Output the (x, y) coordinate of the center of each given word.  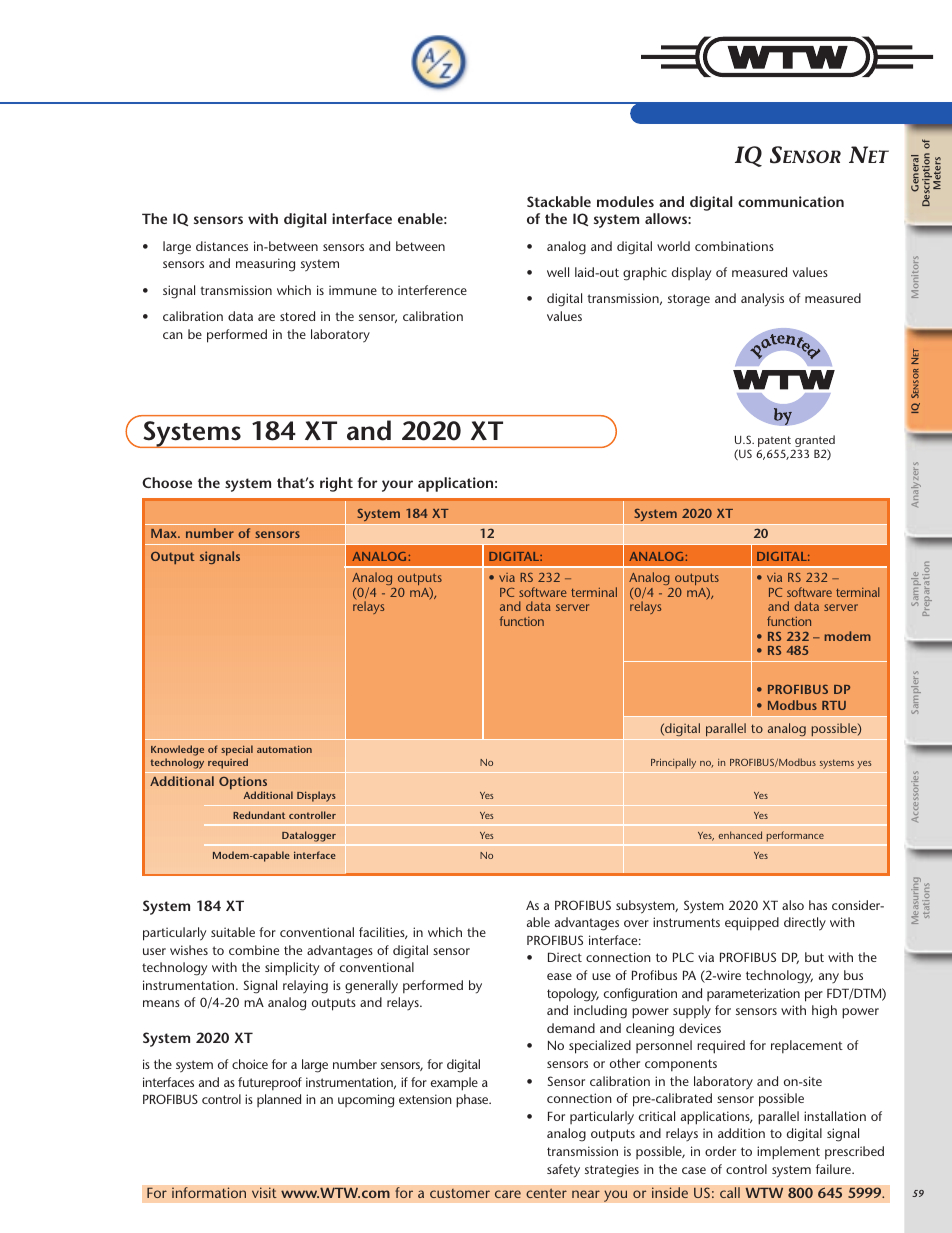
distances (222, 246)
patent (776, 443)
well (558, 272)
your (397, 486)
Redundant (259, 815)
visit (264, 1192)
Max (165, 533)
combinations (734, 246)
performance (795, 836)
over (636, 923)
